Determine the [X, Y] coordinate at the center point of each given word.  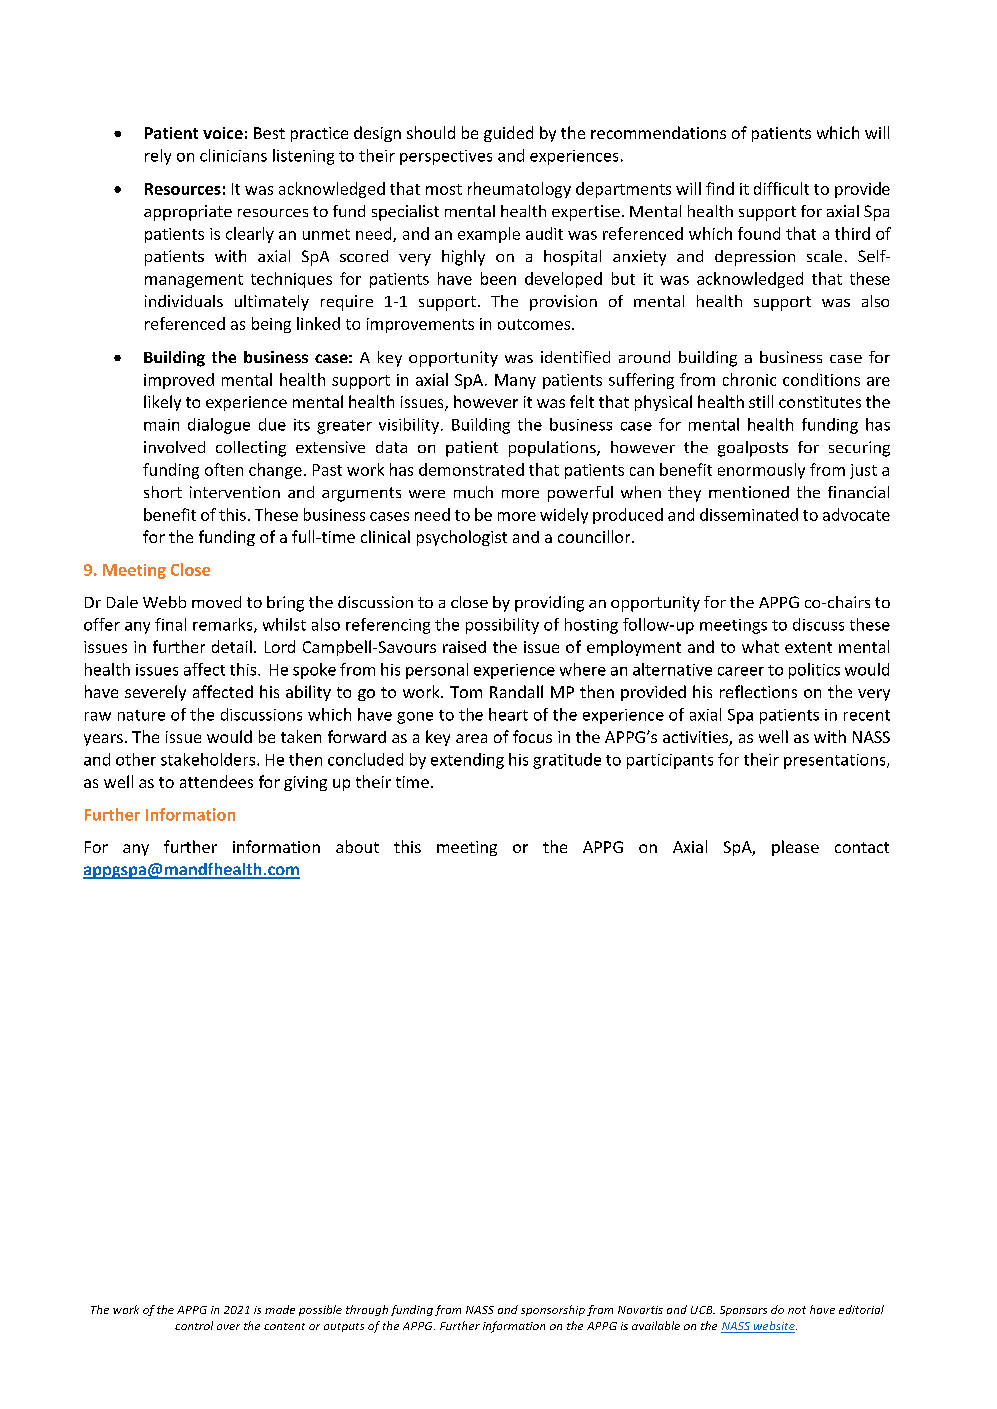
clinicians [233, 155]
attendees [216, 781]
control [194, 1325]
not [797, 1310]
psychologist [462, 538]
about [357, 846]
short [163, 492]
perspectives [446, 157]
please [795, 848]
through [367, 1310]
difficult [781, 188]
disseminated [749, 514]
